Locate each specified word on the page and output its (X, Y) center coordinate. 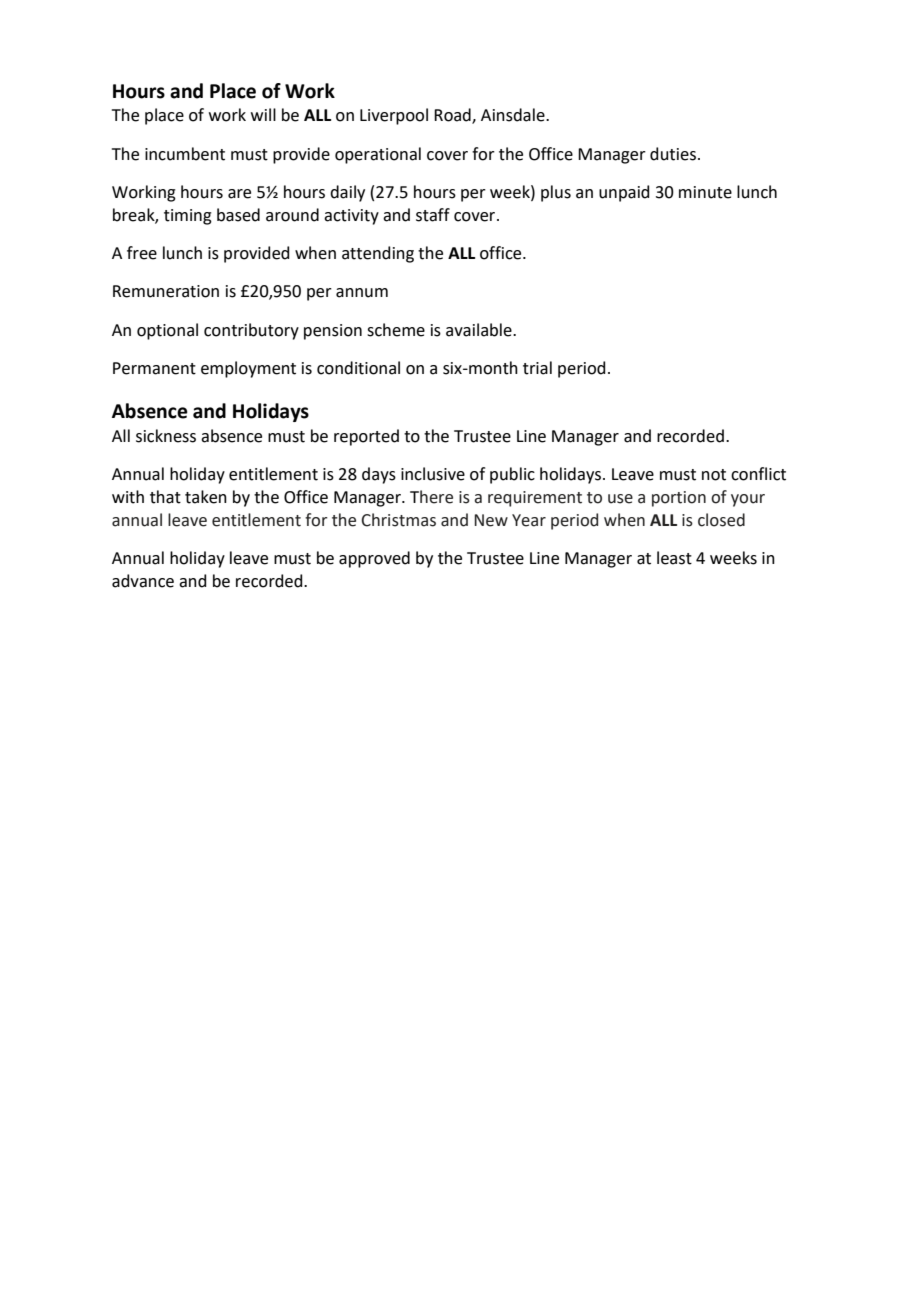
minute (705, 192)
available (480, 330)
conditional (358, 368)
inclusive (433, 474)
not (714, 475)
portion (679, 499)
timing (188, 217)
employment (248, 369)
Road (453, 116)
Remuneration (166, 291)
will (263, 114)
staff (433, 215)
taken (206, 497)
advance (143, 581)
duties (673, 154)
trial (537, 368)
